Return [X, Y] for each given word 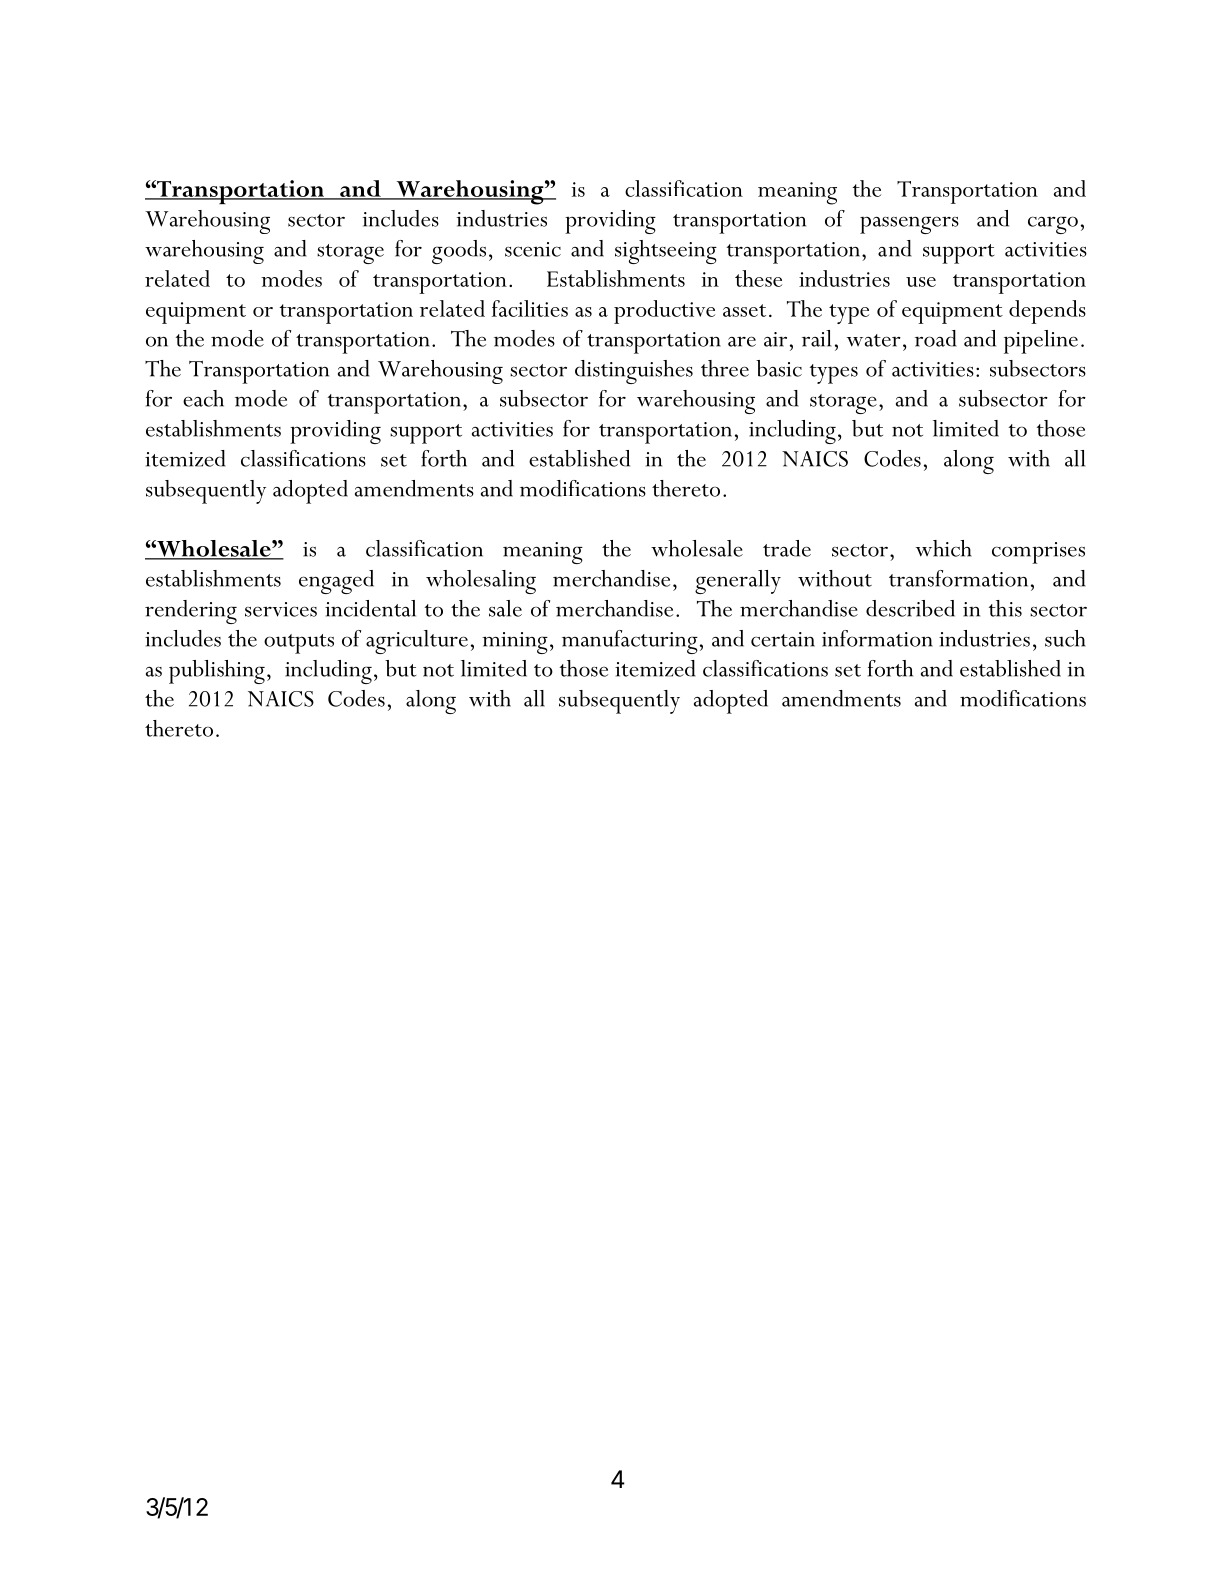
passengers [909, 225]
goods [459, 252]
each [203, 398]
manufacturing [630, 642]
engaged [336, 582]
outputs [299, 644]
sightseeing [666, 252]
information [877, 638]
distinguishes [634, 372]
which [944, 548]
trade [787, 548]
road [936, 338]
